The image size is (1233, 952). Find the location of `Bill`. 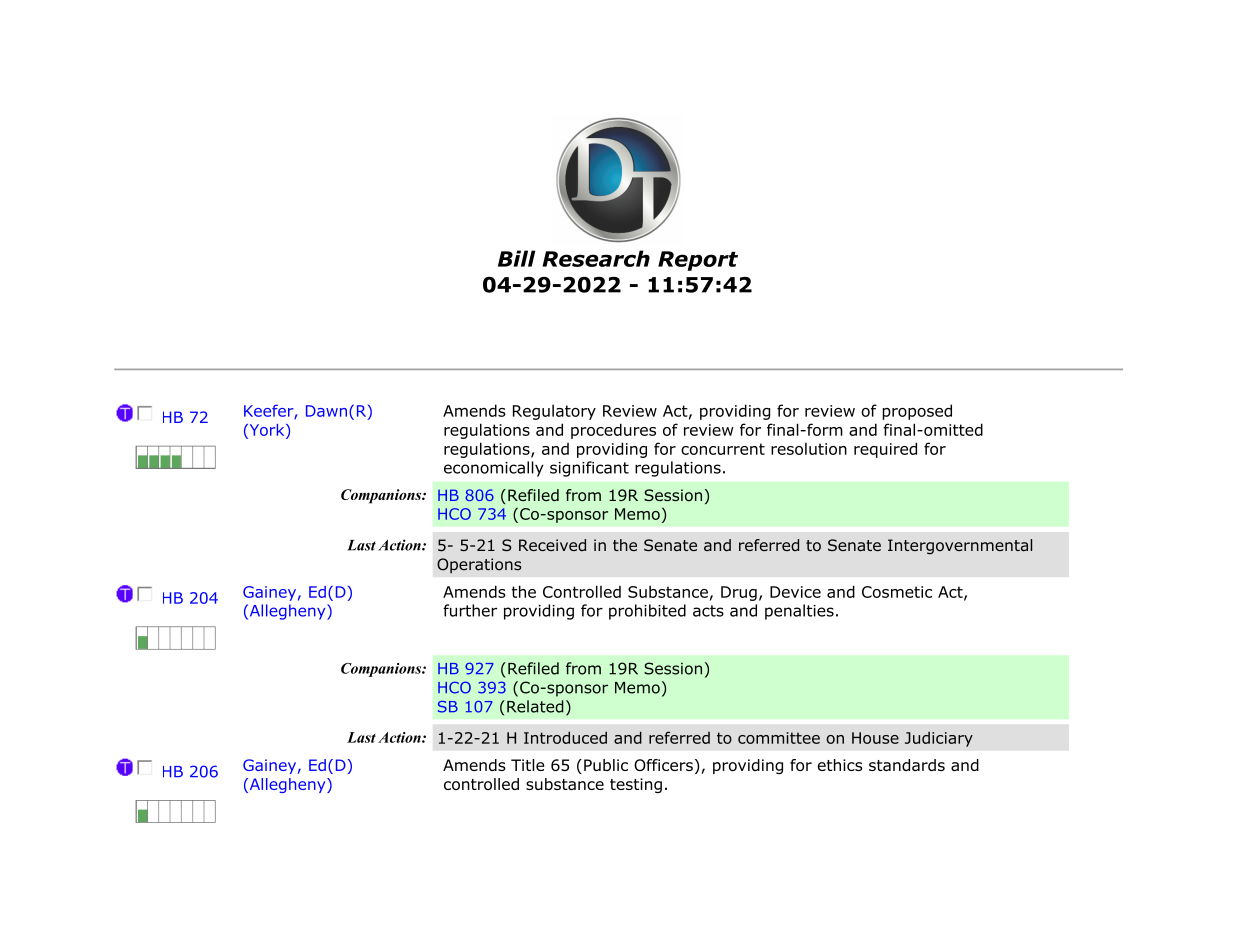

Bill is located at coordinates (516, 258).
